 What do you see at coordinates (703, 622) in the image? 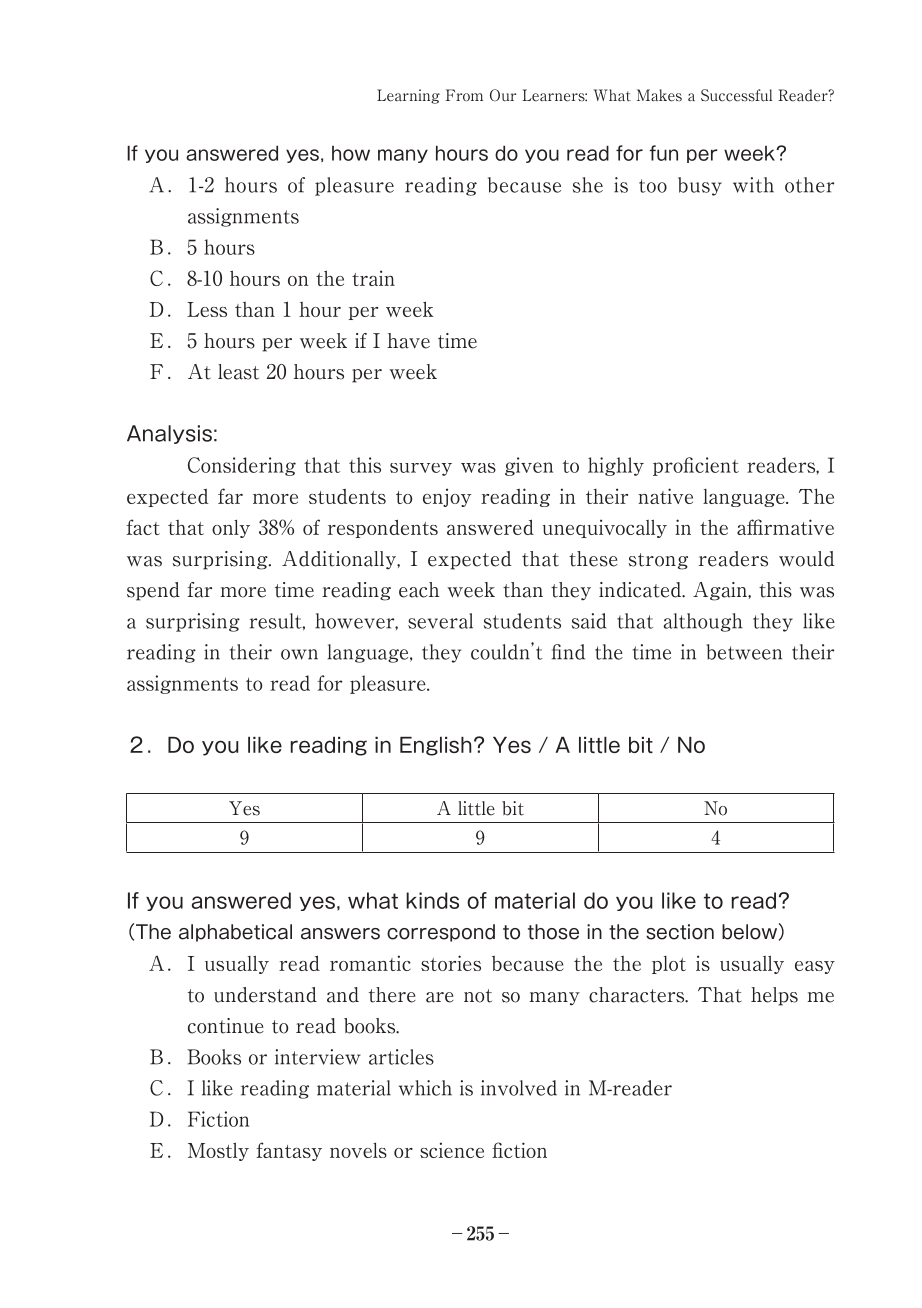
I see `although` at bounding box center [703, 622].
